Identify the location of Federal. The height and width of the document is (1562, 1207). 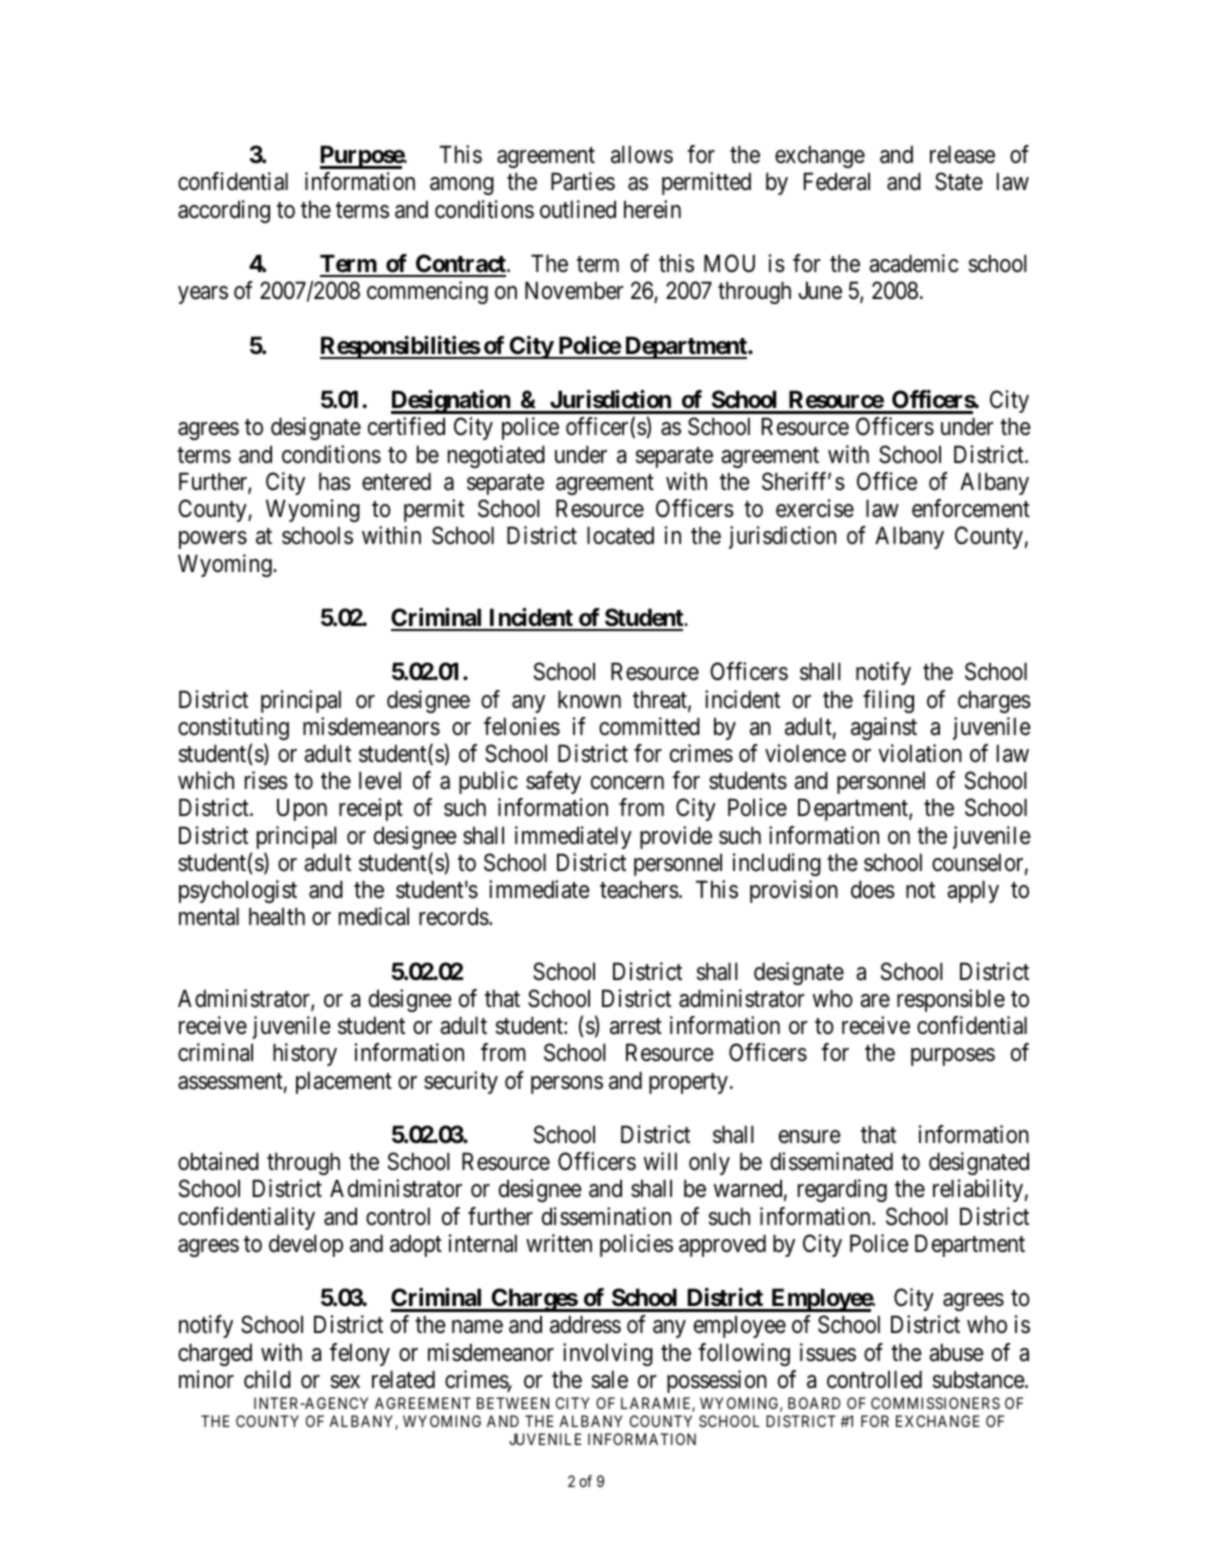
(837, 181).
